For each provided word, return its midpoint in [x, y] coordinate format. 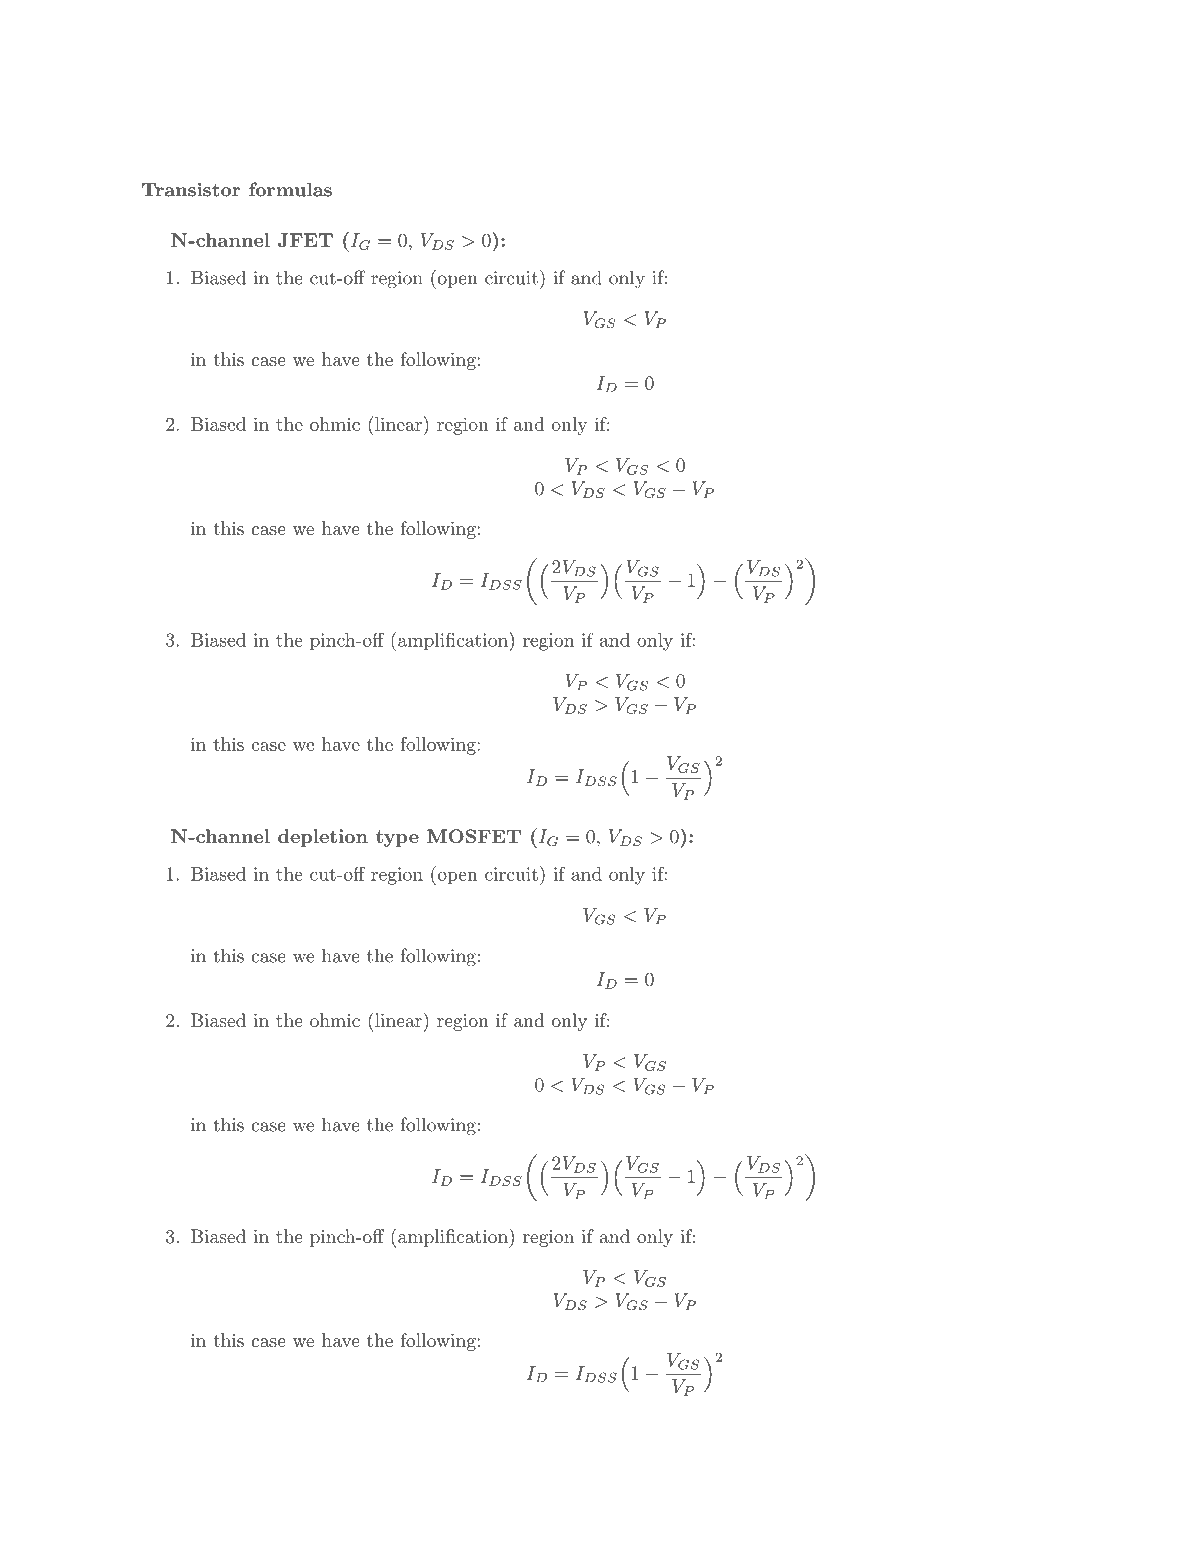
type [397, 838]
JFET [305, 240]
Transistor [191, 189]
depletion [323, 838]
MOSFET [474, 836]
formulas [290, 189]
